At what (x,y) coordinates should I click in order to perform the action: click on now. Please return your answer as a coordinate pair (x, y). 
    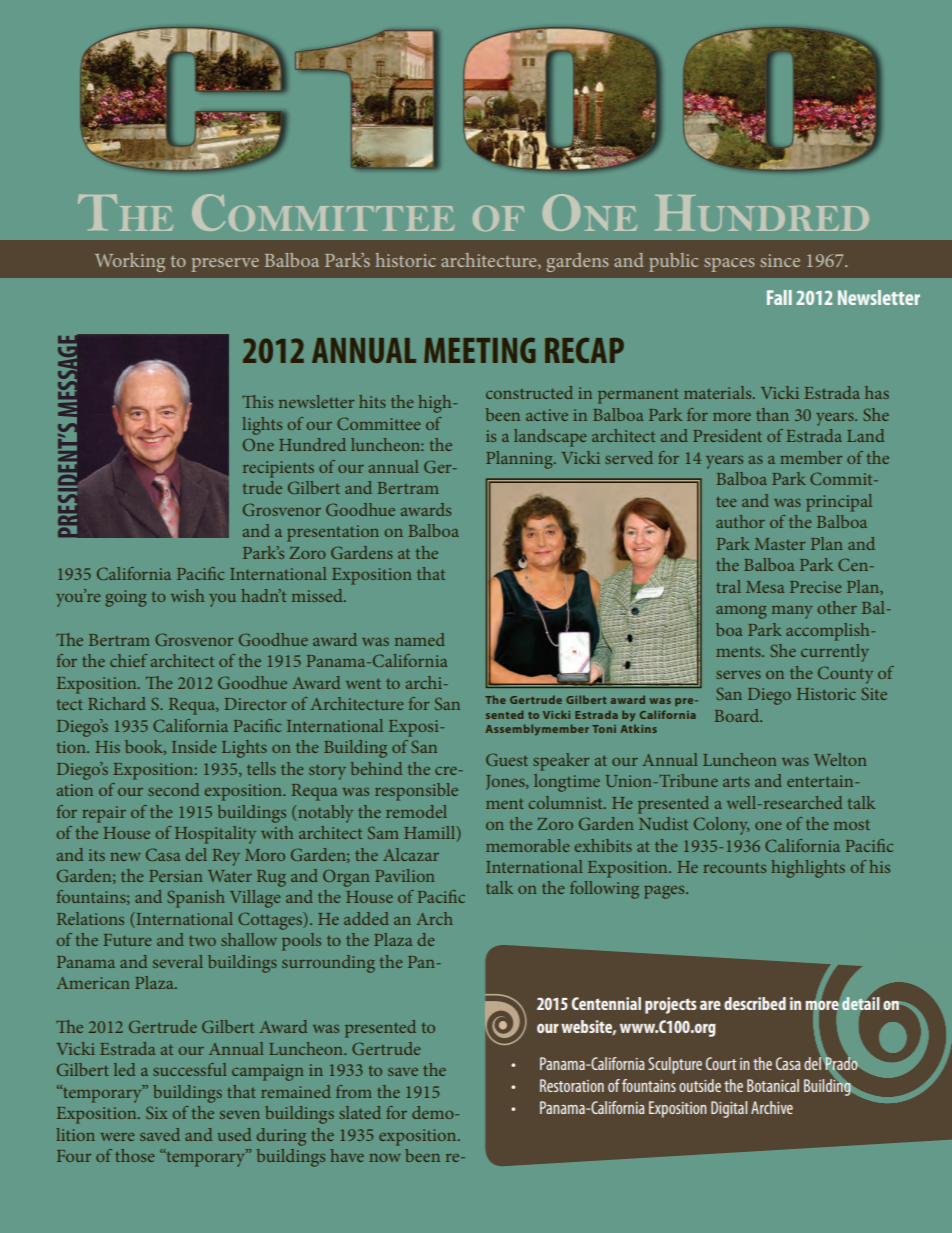
    Looking at the image, I should click on (385, 1158).
